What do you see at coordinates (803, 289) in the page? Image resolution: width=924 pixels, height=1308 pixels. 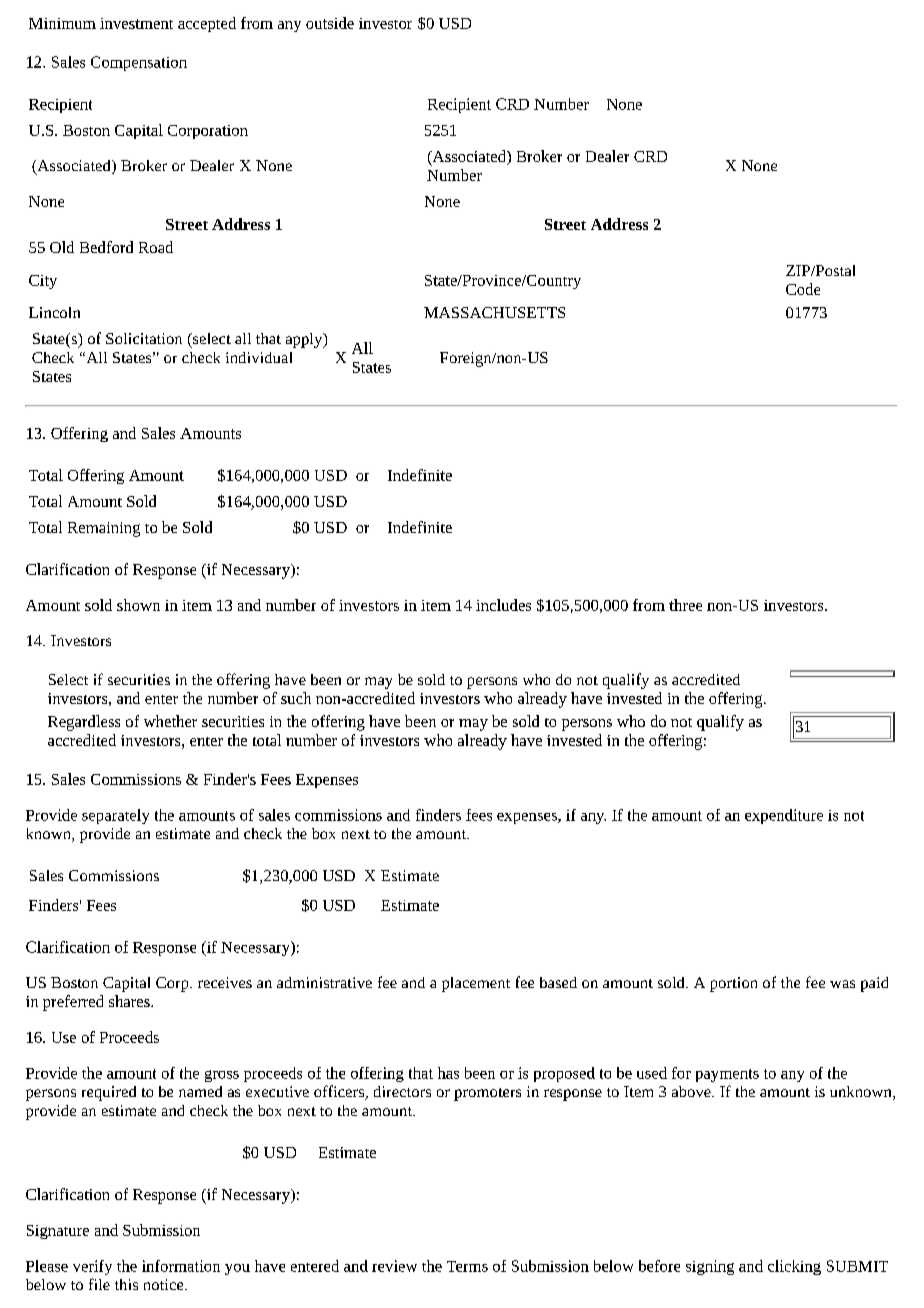 I see `Code` at bounding box center [803, 289].
